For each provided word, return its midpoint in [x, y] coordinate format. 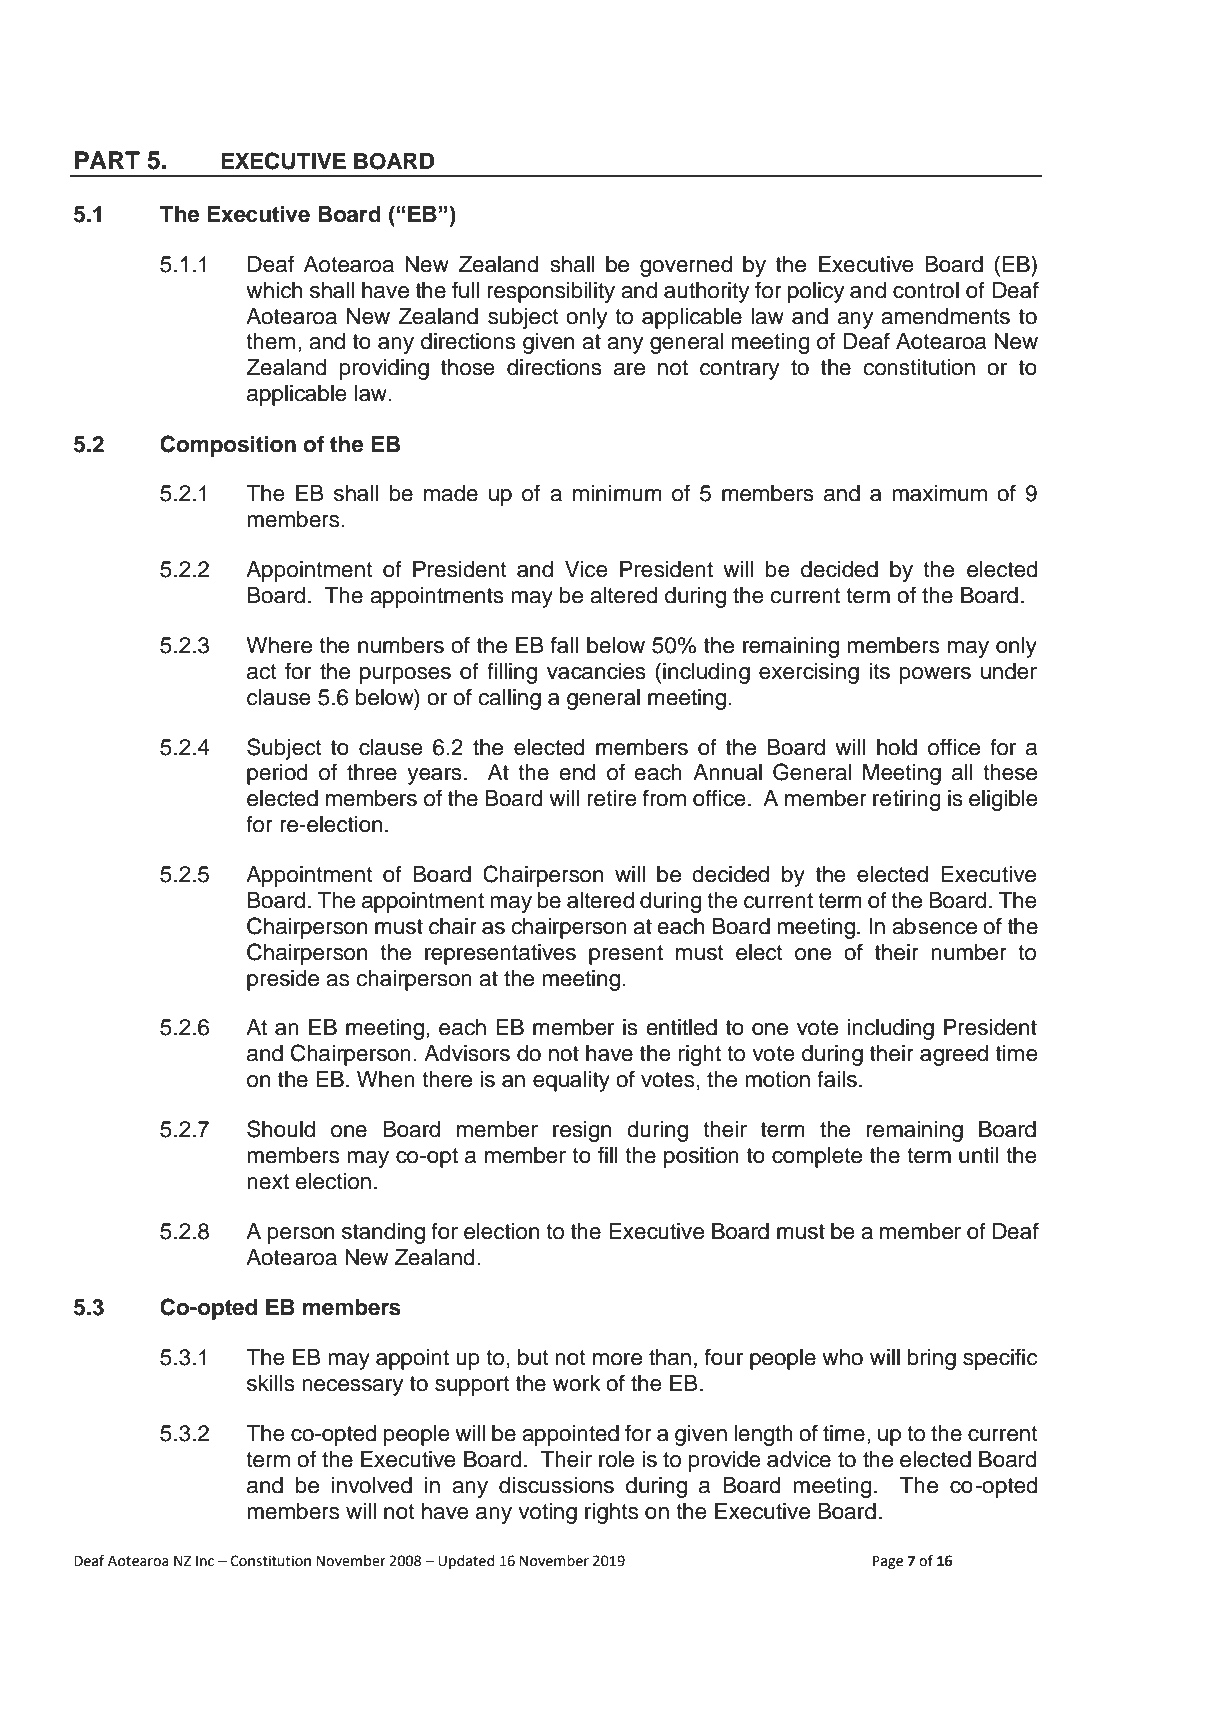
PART [107, 160]
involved [372, 1485]
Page [888, 1562]
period [277, 774]
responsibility [551, 292]
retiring [907, 800]
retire [612, 798]
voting [547, 1513]
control [926, 290]
